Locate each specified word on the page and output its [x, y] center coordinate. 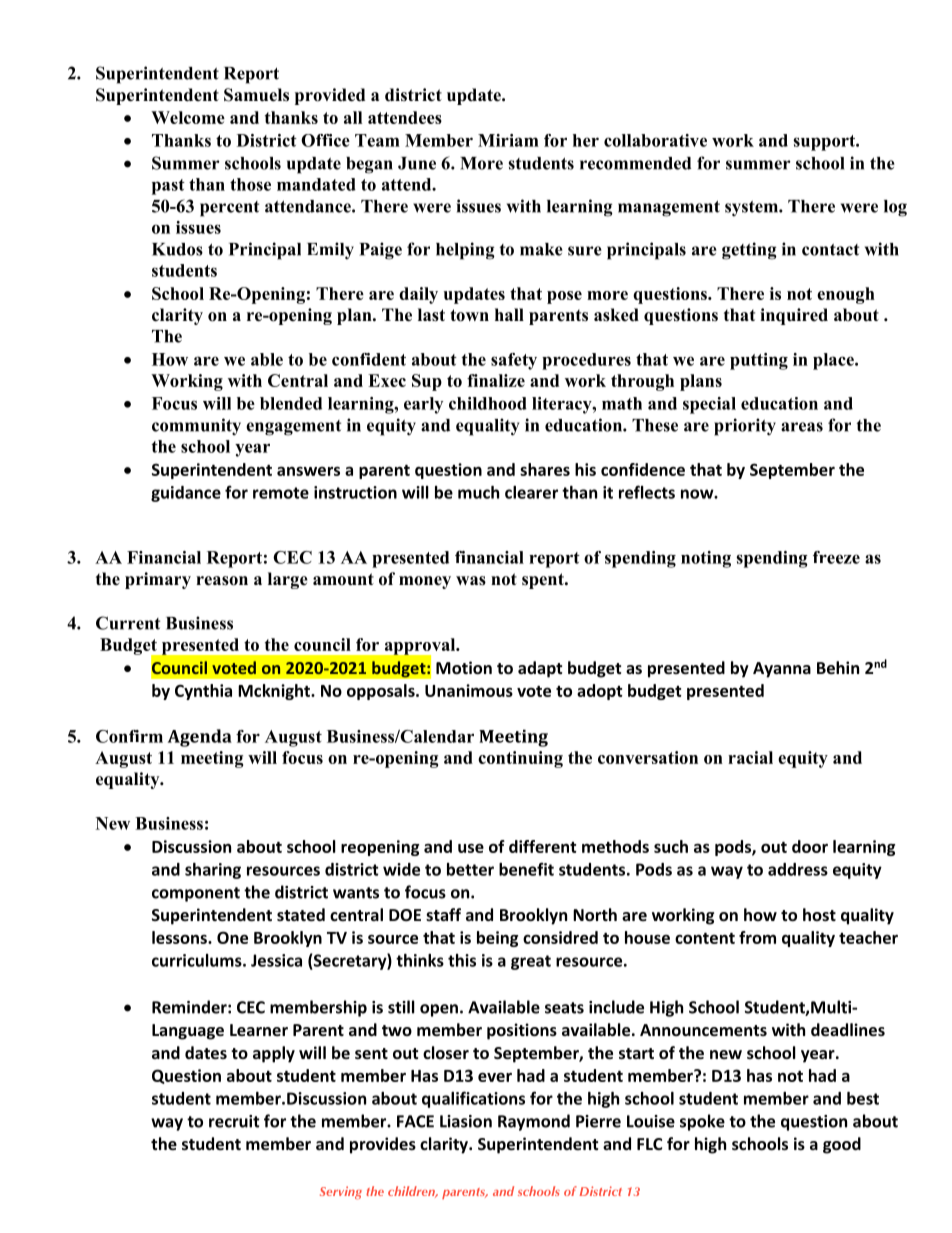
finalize [496, 380]
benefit [526, 869]
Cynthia [203, 692]
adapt [540, 669]
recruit [234, 1121]
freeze [836, 557]
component [196, 894]
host [819, 914]
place [834, 361]
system [752, 209]
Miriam [508, 140]
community [196, 427]
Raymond [534, 1122]
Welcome [188, 117]
